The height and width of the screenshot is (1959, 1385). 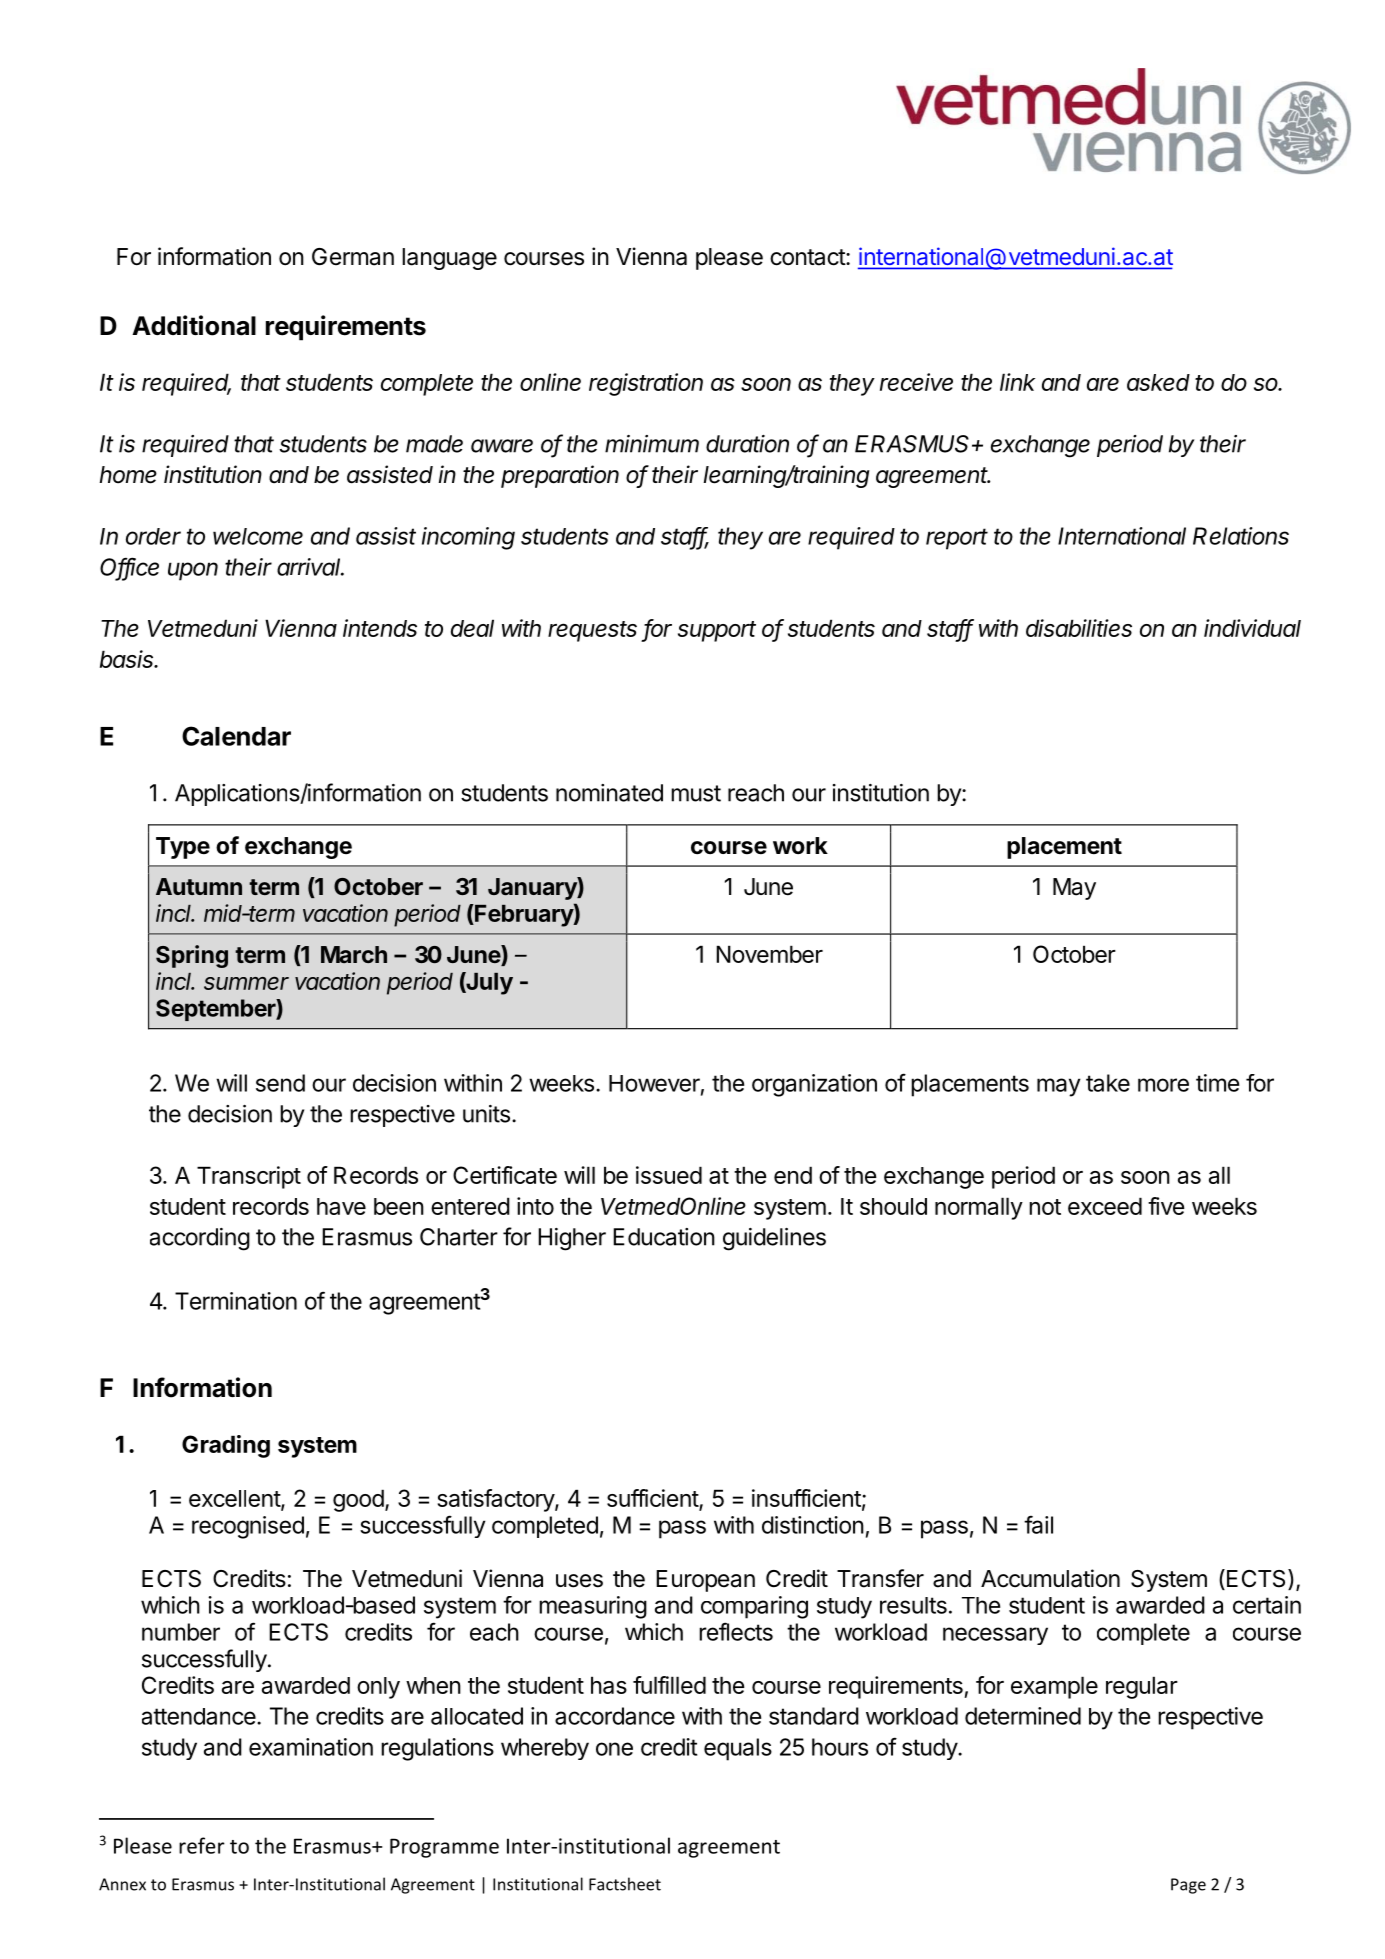 What do you see at coordinates (1038, 1525) in the screenshot?
I see `fail` at bounding box center [1038, 1525].
